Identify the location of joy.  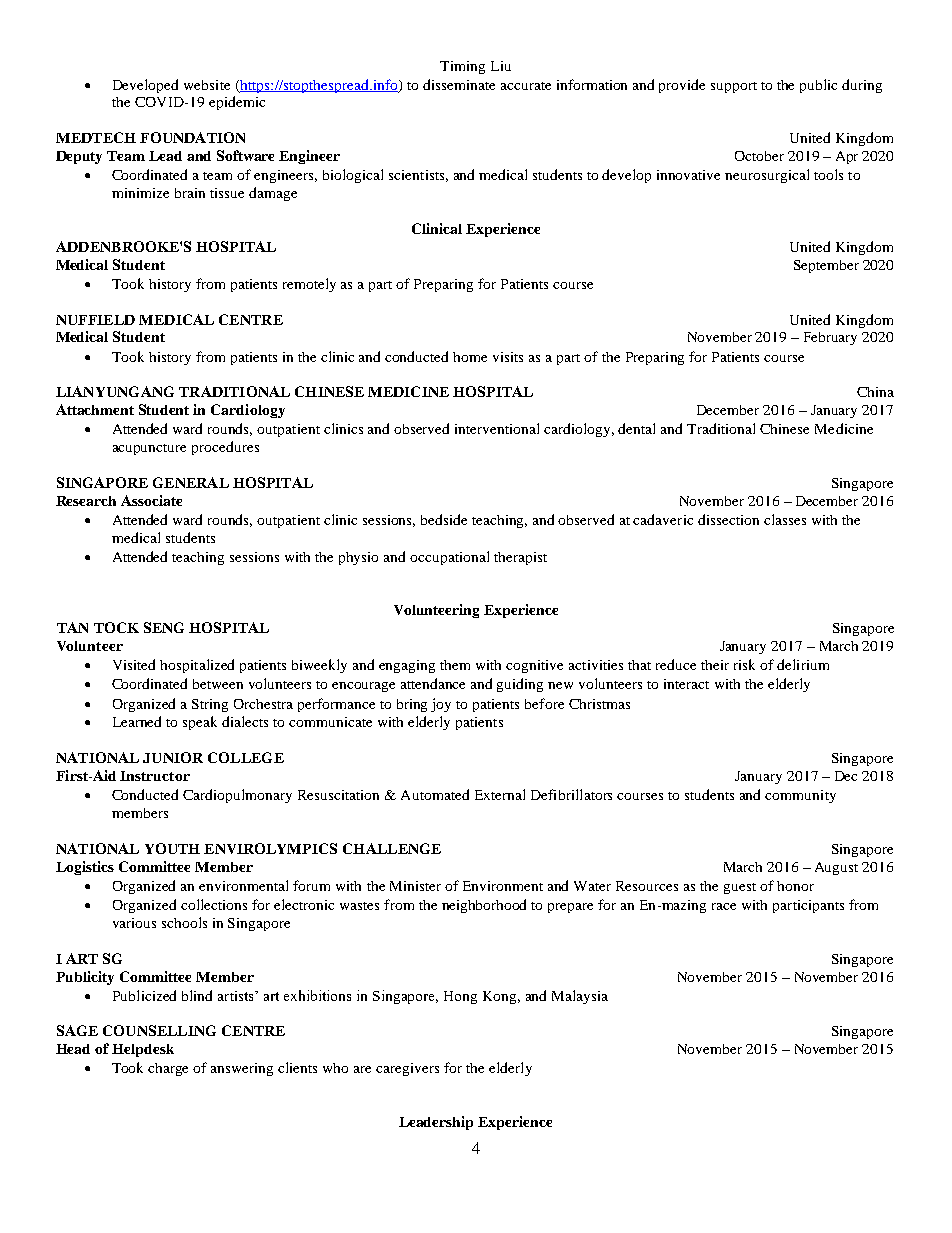
(441, 705).
